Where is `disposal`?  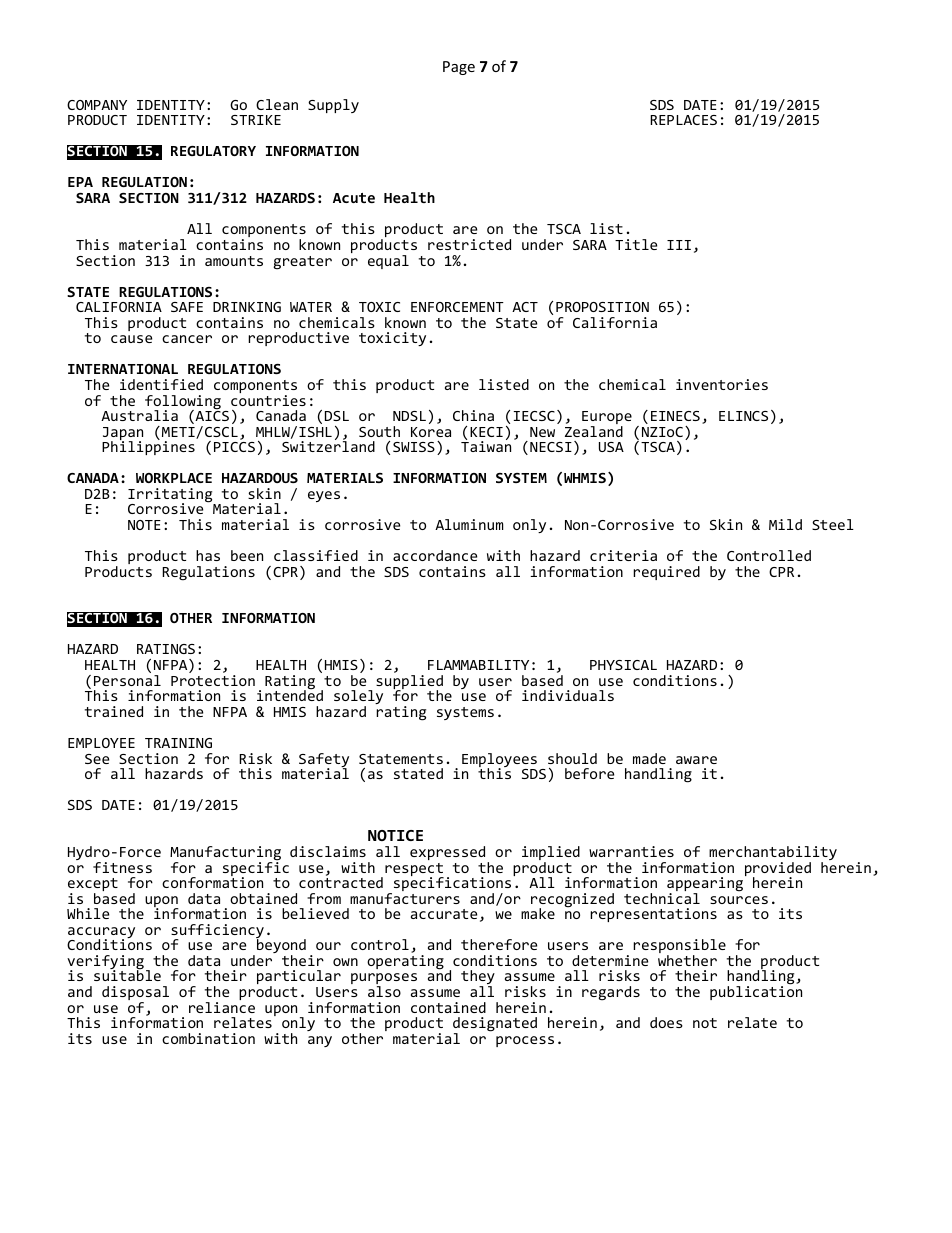
disposal is located at coordinates (135, 994).
